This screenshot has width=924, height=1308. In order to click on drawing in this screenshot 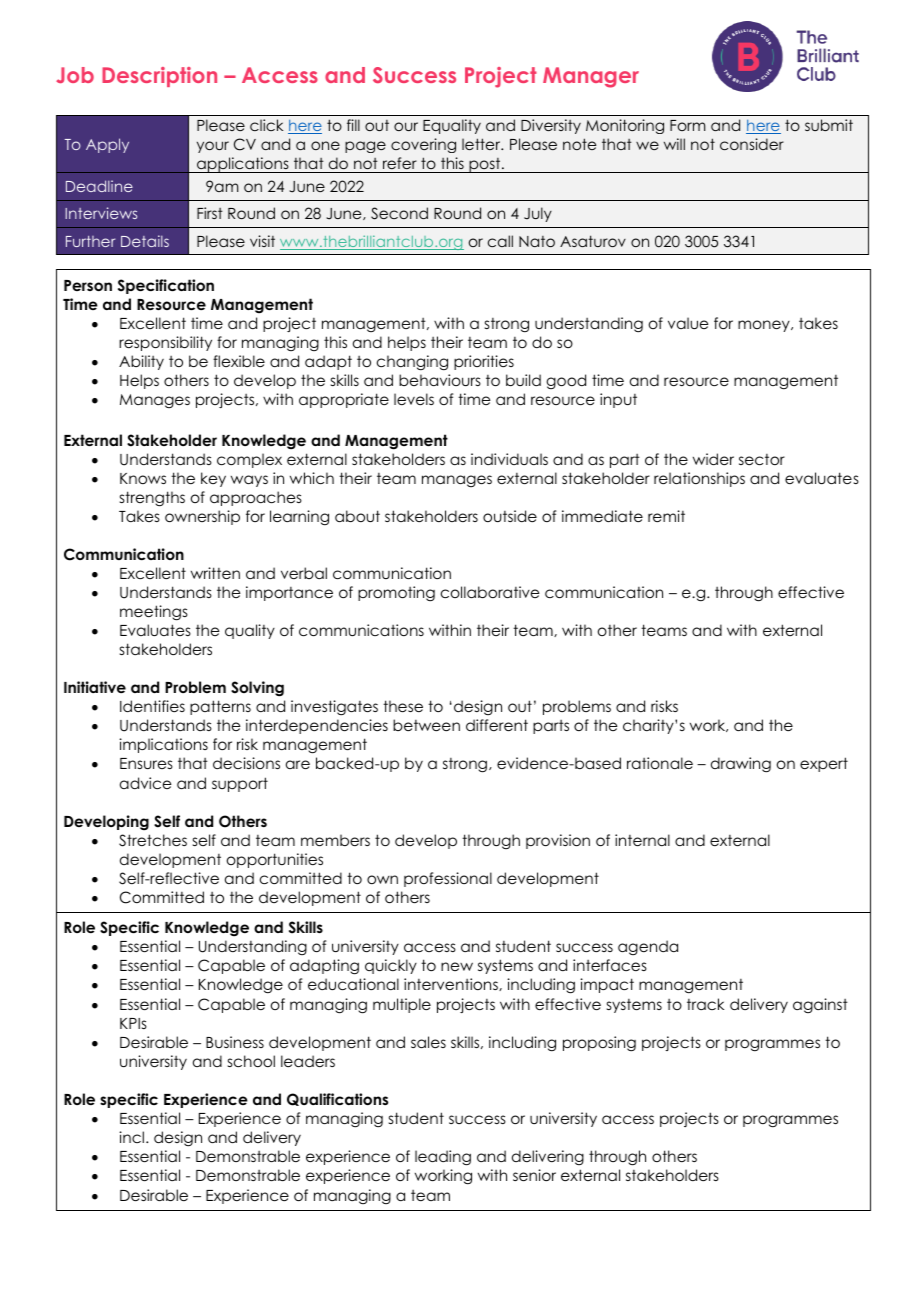, I will do `click(741, 765)`.
